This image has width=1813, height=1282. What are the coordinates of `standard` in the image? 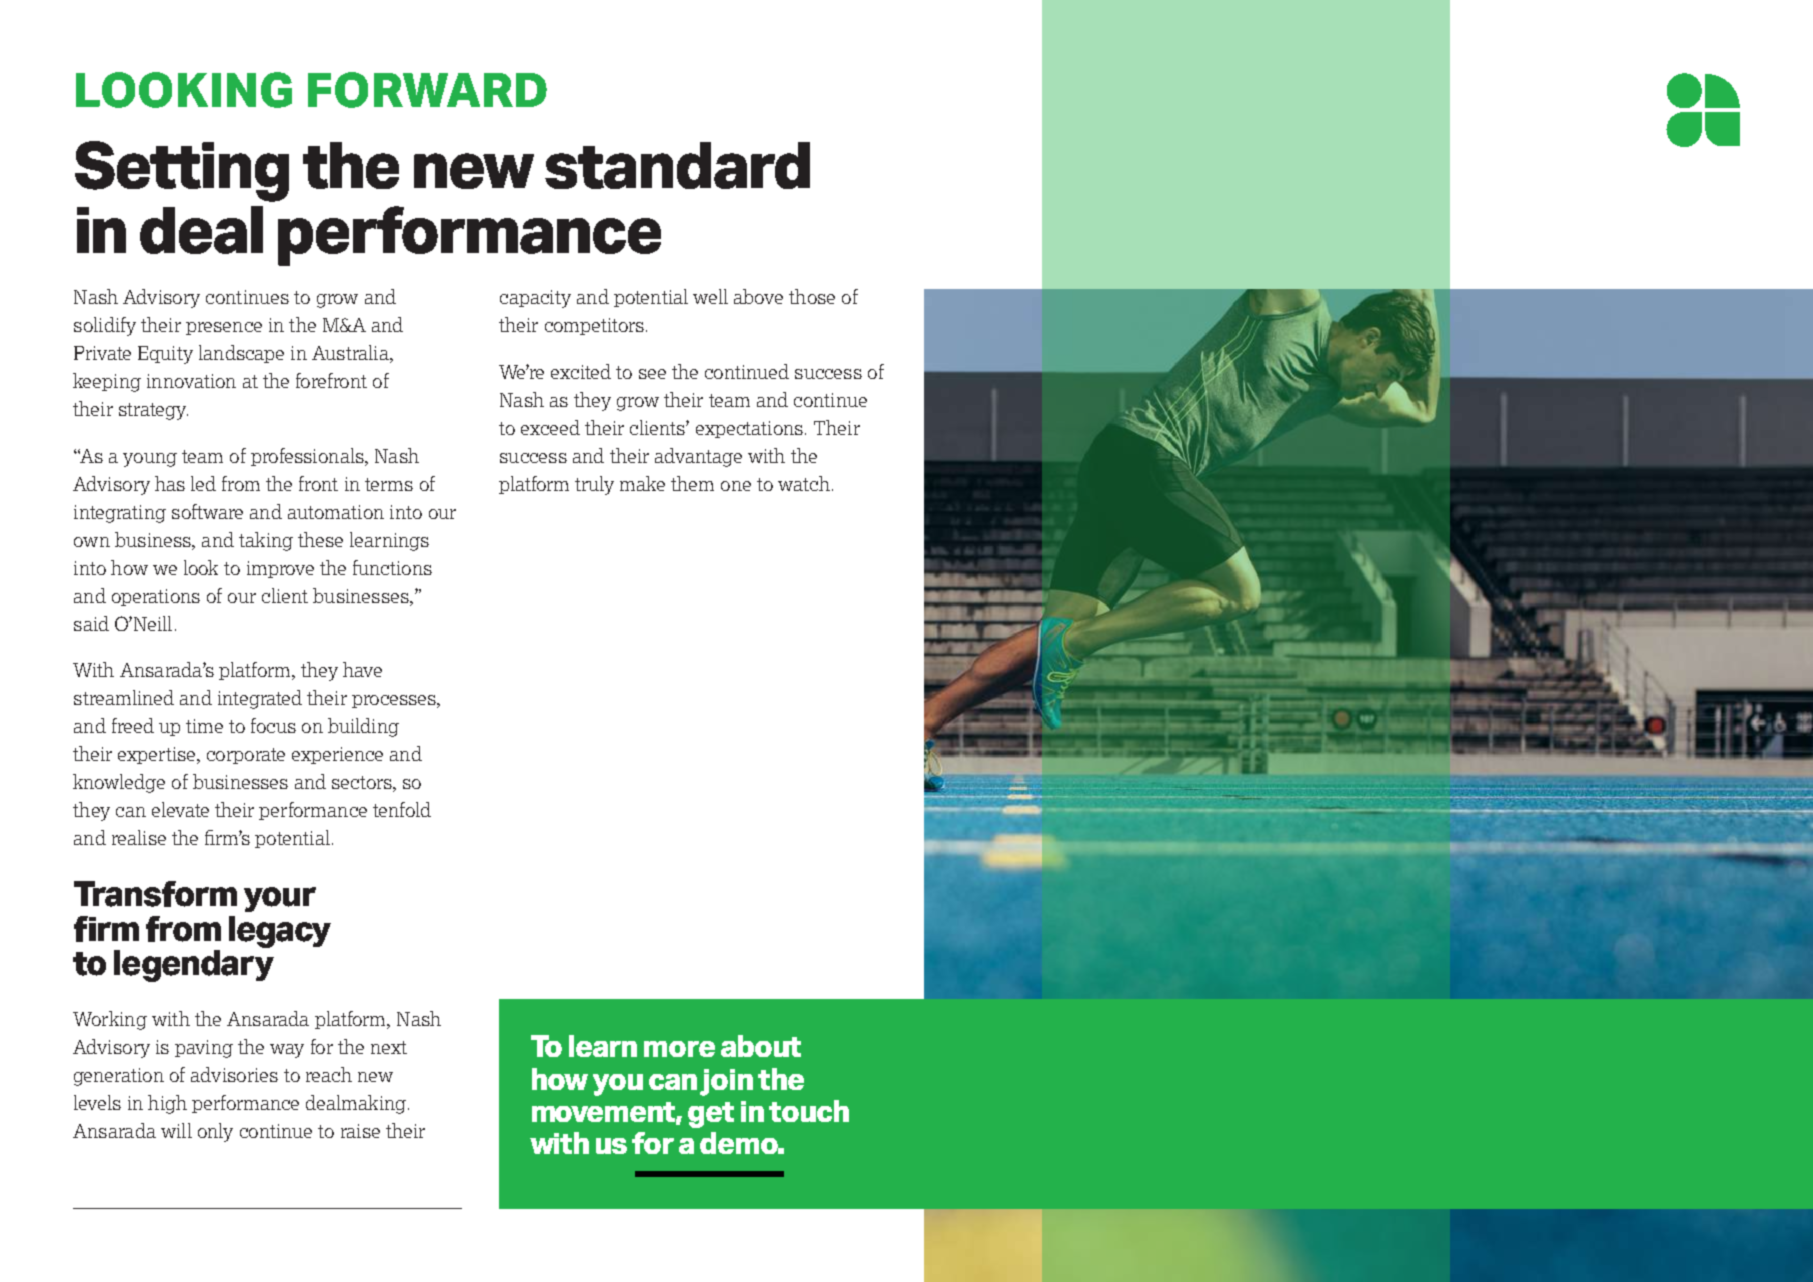 It's located at (677, 165).
